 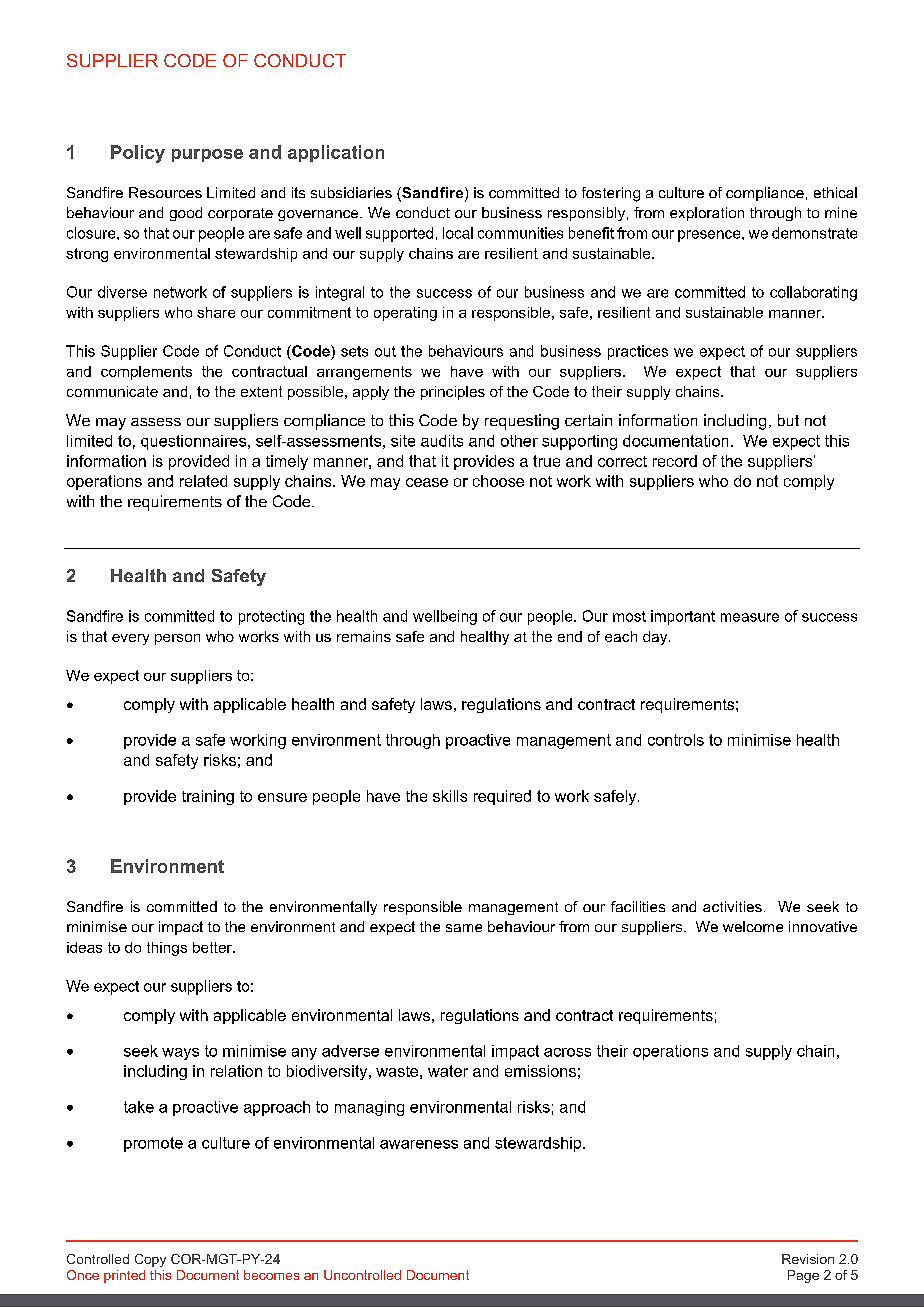 What do you see at coordinates (150, 1260) in the image?
I see `Copy` at bounding box center [150, 1260].
